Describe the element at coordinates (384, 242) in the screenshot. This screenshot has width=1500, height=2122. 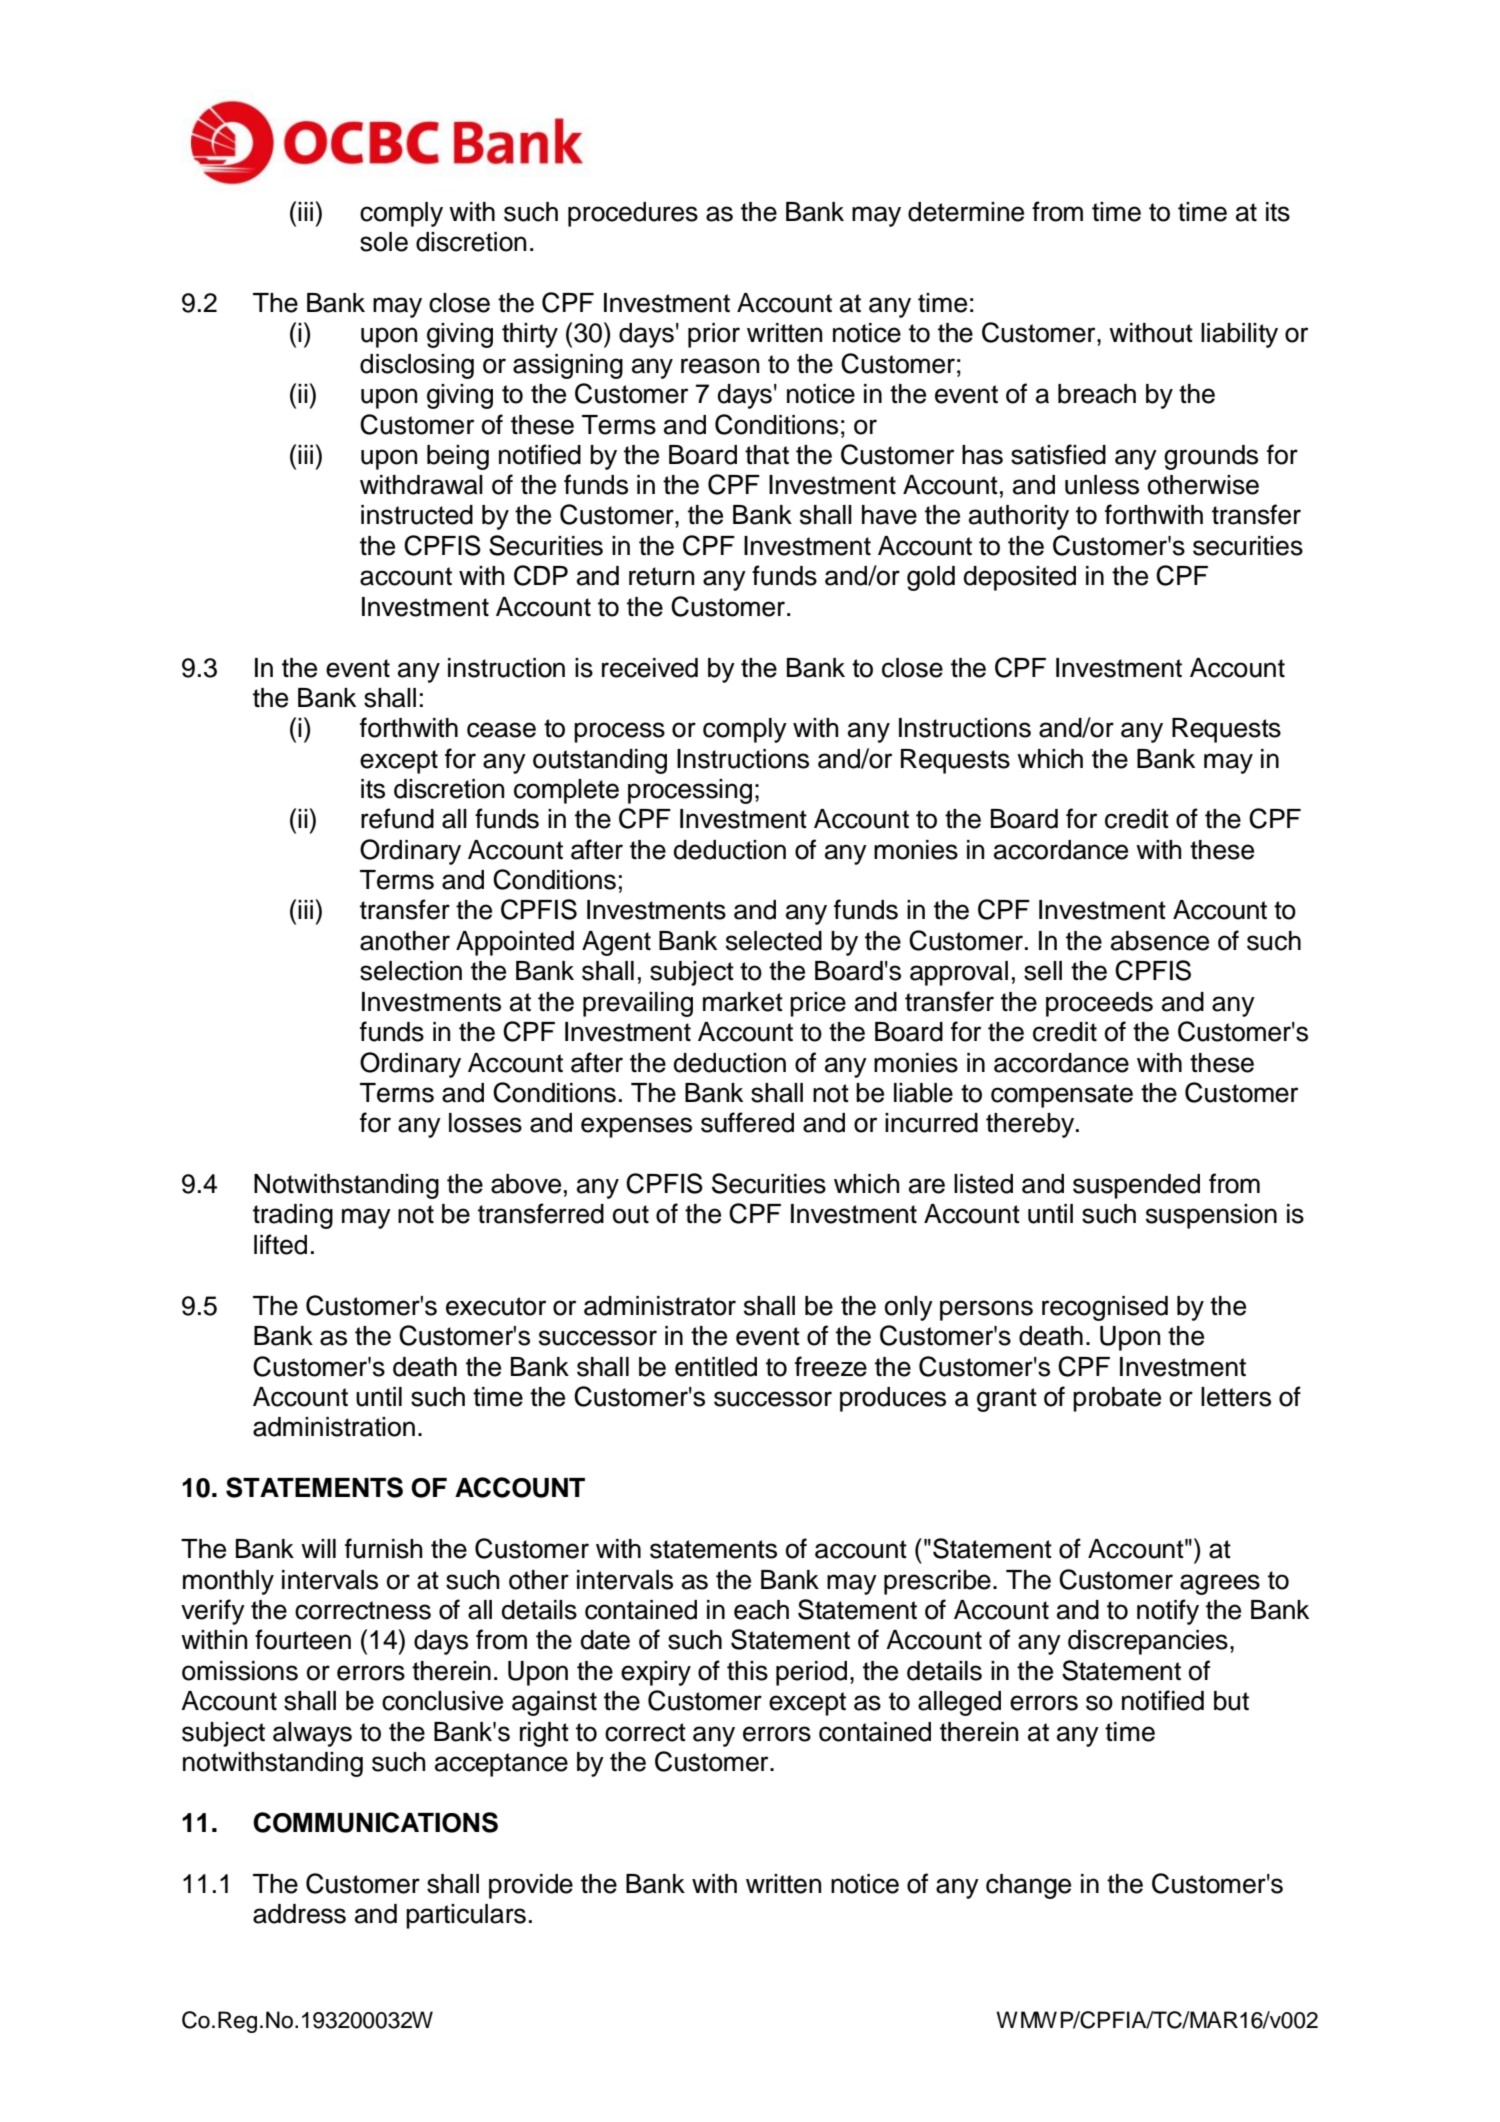
I see `sole` at that location.
